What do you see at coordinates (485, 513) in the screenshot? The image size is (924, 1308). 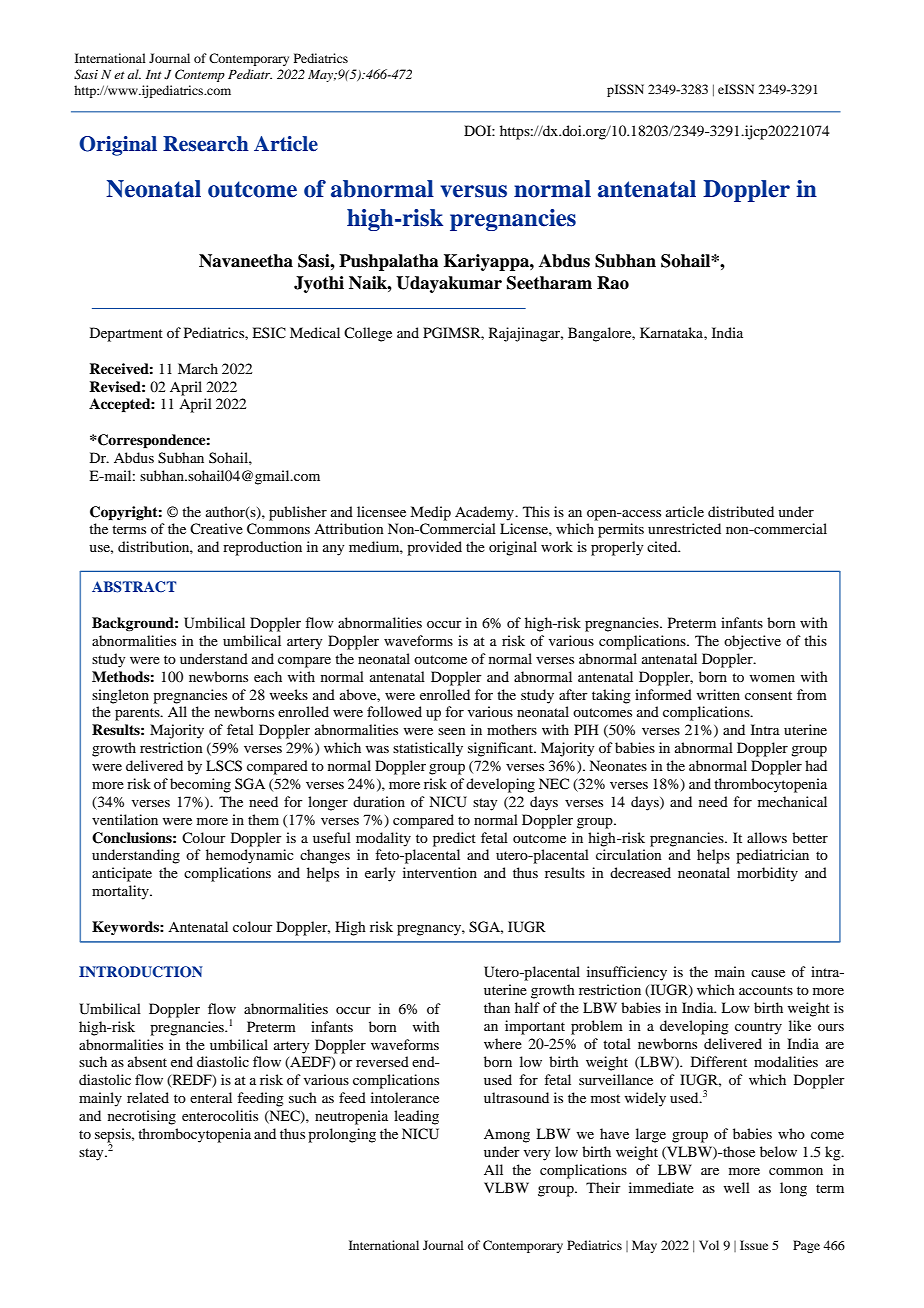 I see `Academy` at bounding box center [485, 513].
